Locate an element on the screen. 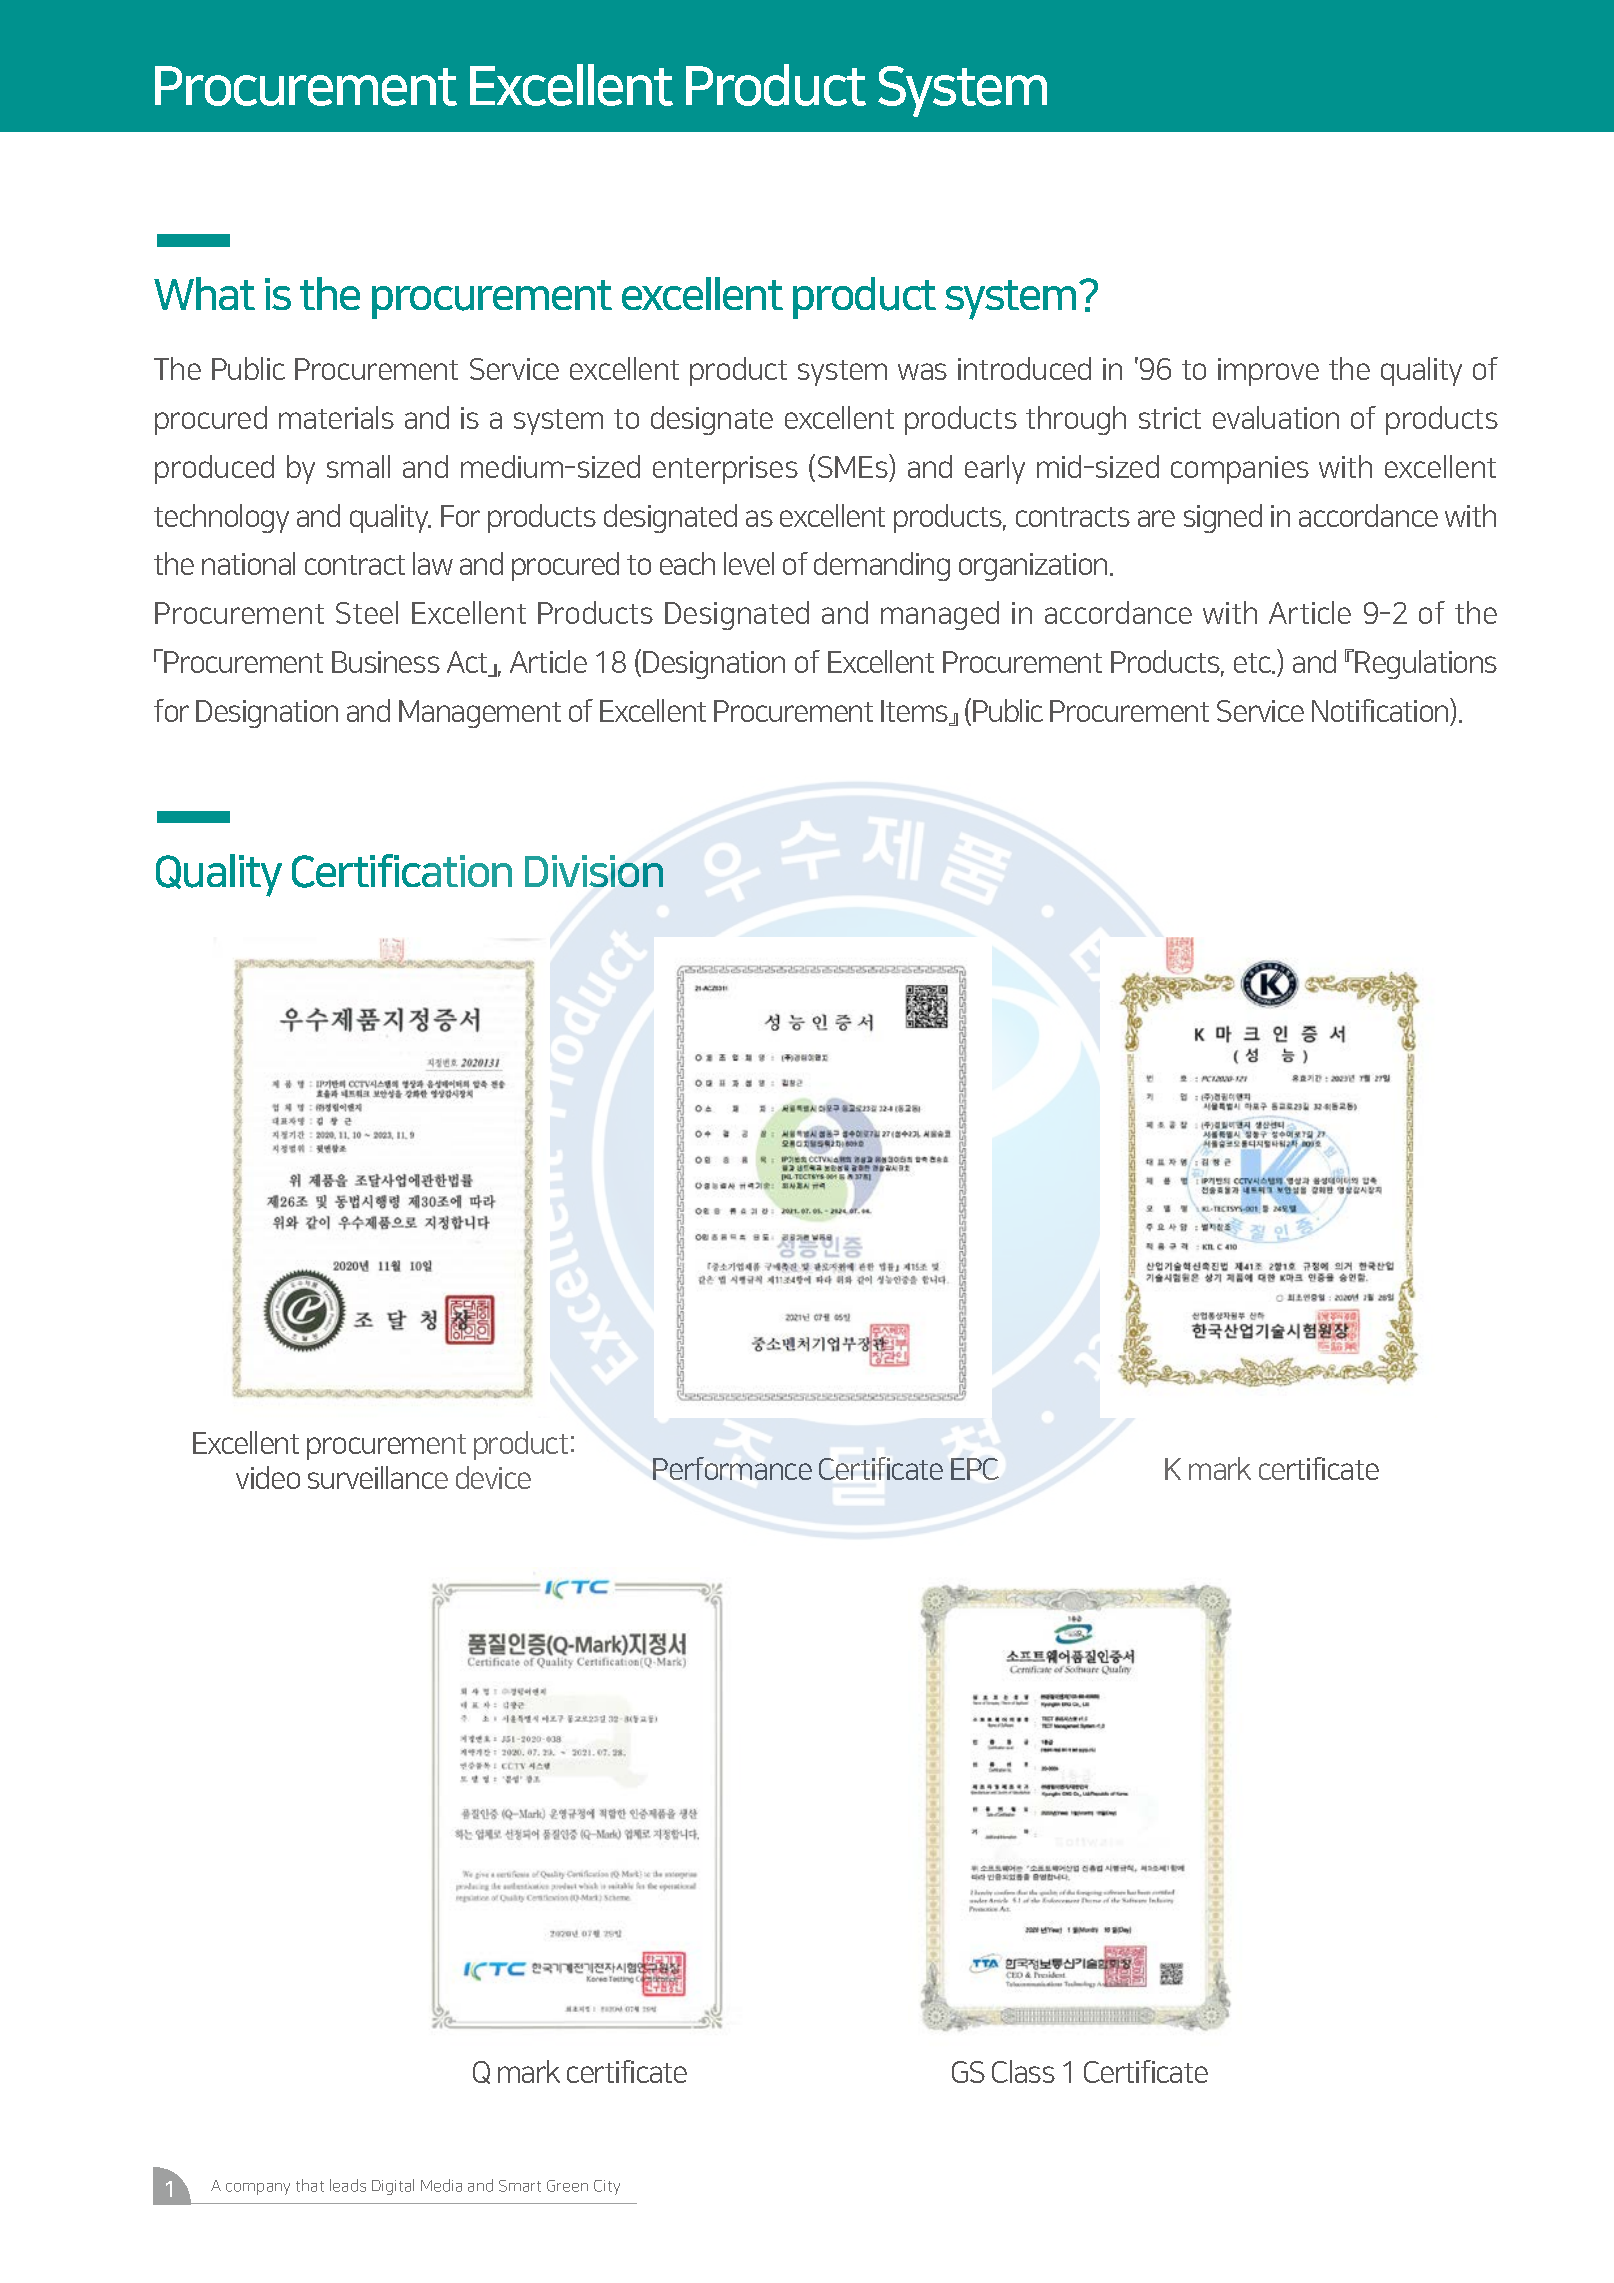 Image resolution: width=1614 pixels, height=2283 pixels. video is located at coordinates (268, 1477).
